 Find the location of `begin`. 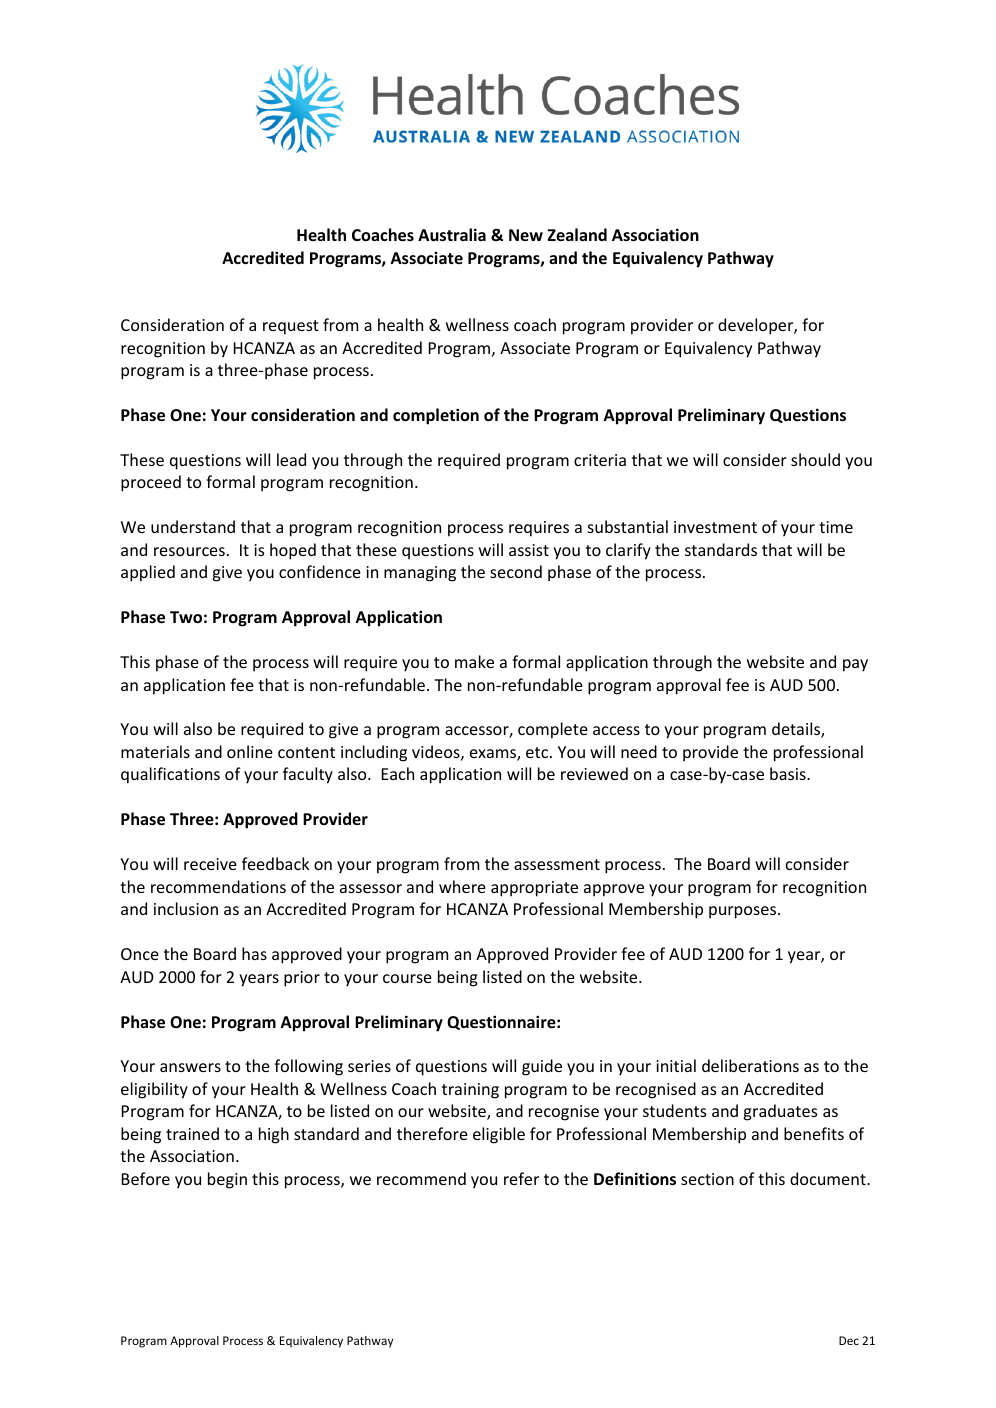

begin is located at coordinates (227, 1180).
